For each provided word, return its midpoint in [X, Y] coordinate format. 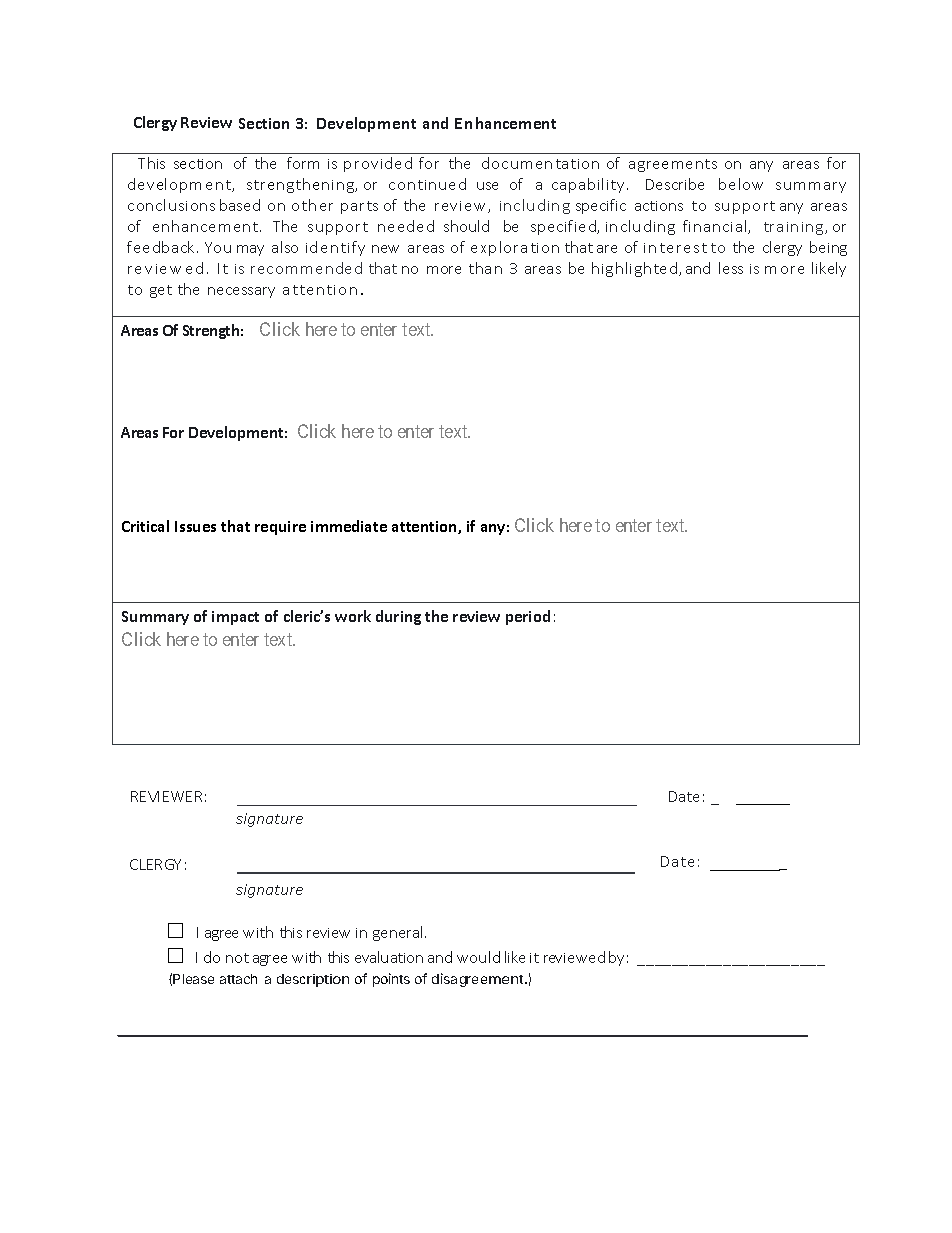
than [485, 268]
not [237, 958]
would [478, 957]
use [487, 186]
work [353, 616]
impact [235, 618]
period [528, 617]
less [731, 268]
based [240, 205]
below [741, 184]
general [399, 933]
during [398, 617]
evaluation [389, 957]
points [391, 980]
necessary [241, 292]
